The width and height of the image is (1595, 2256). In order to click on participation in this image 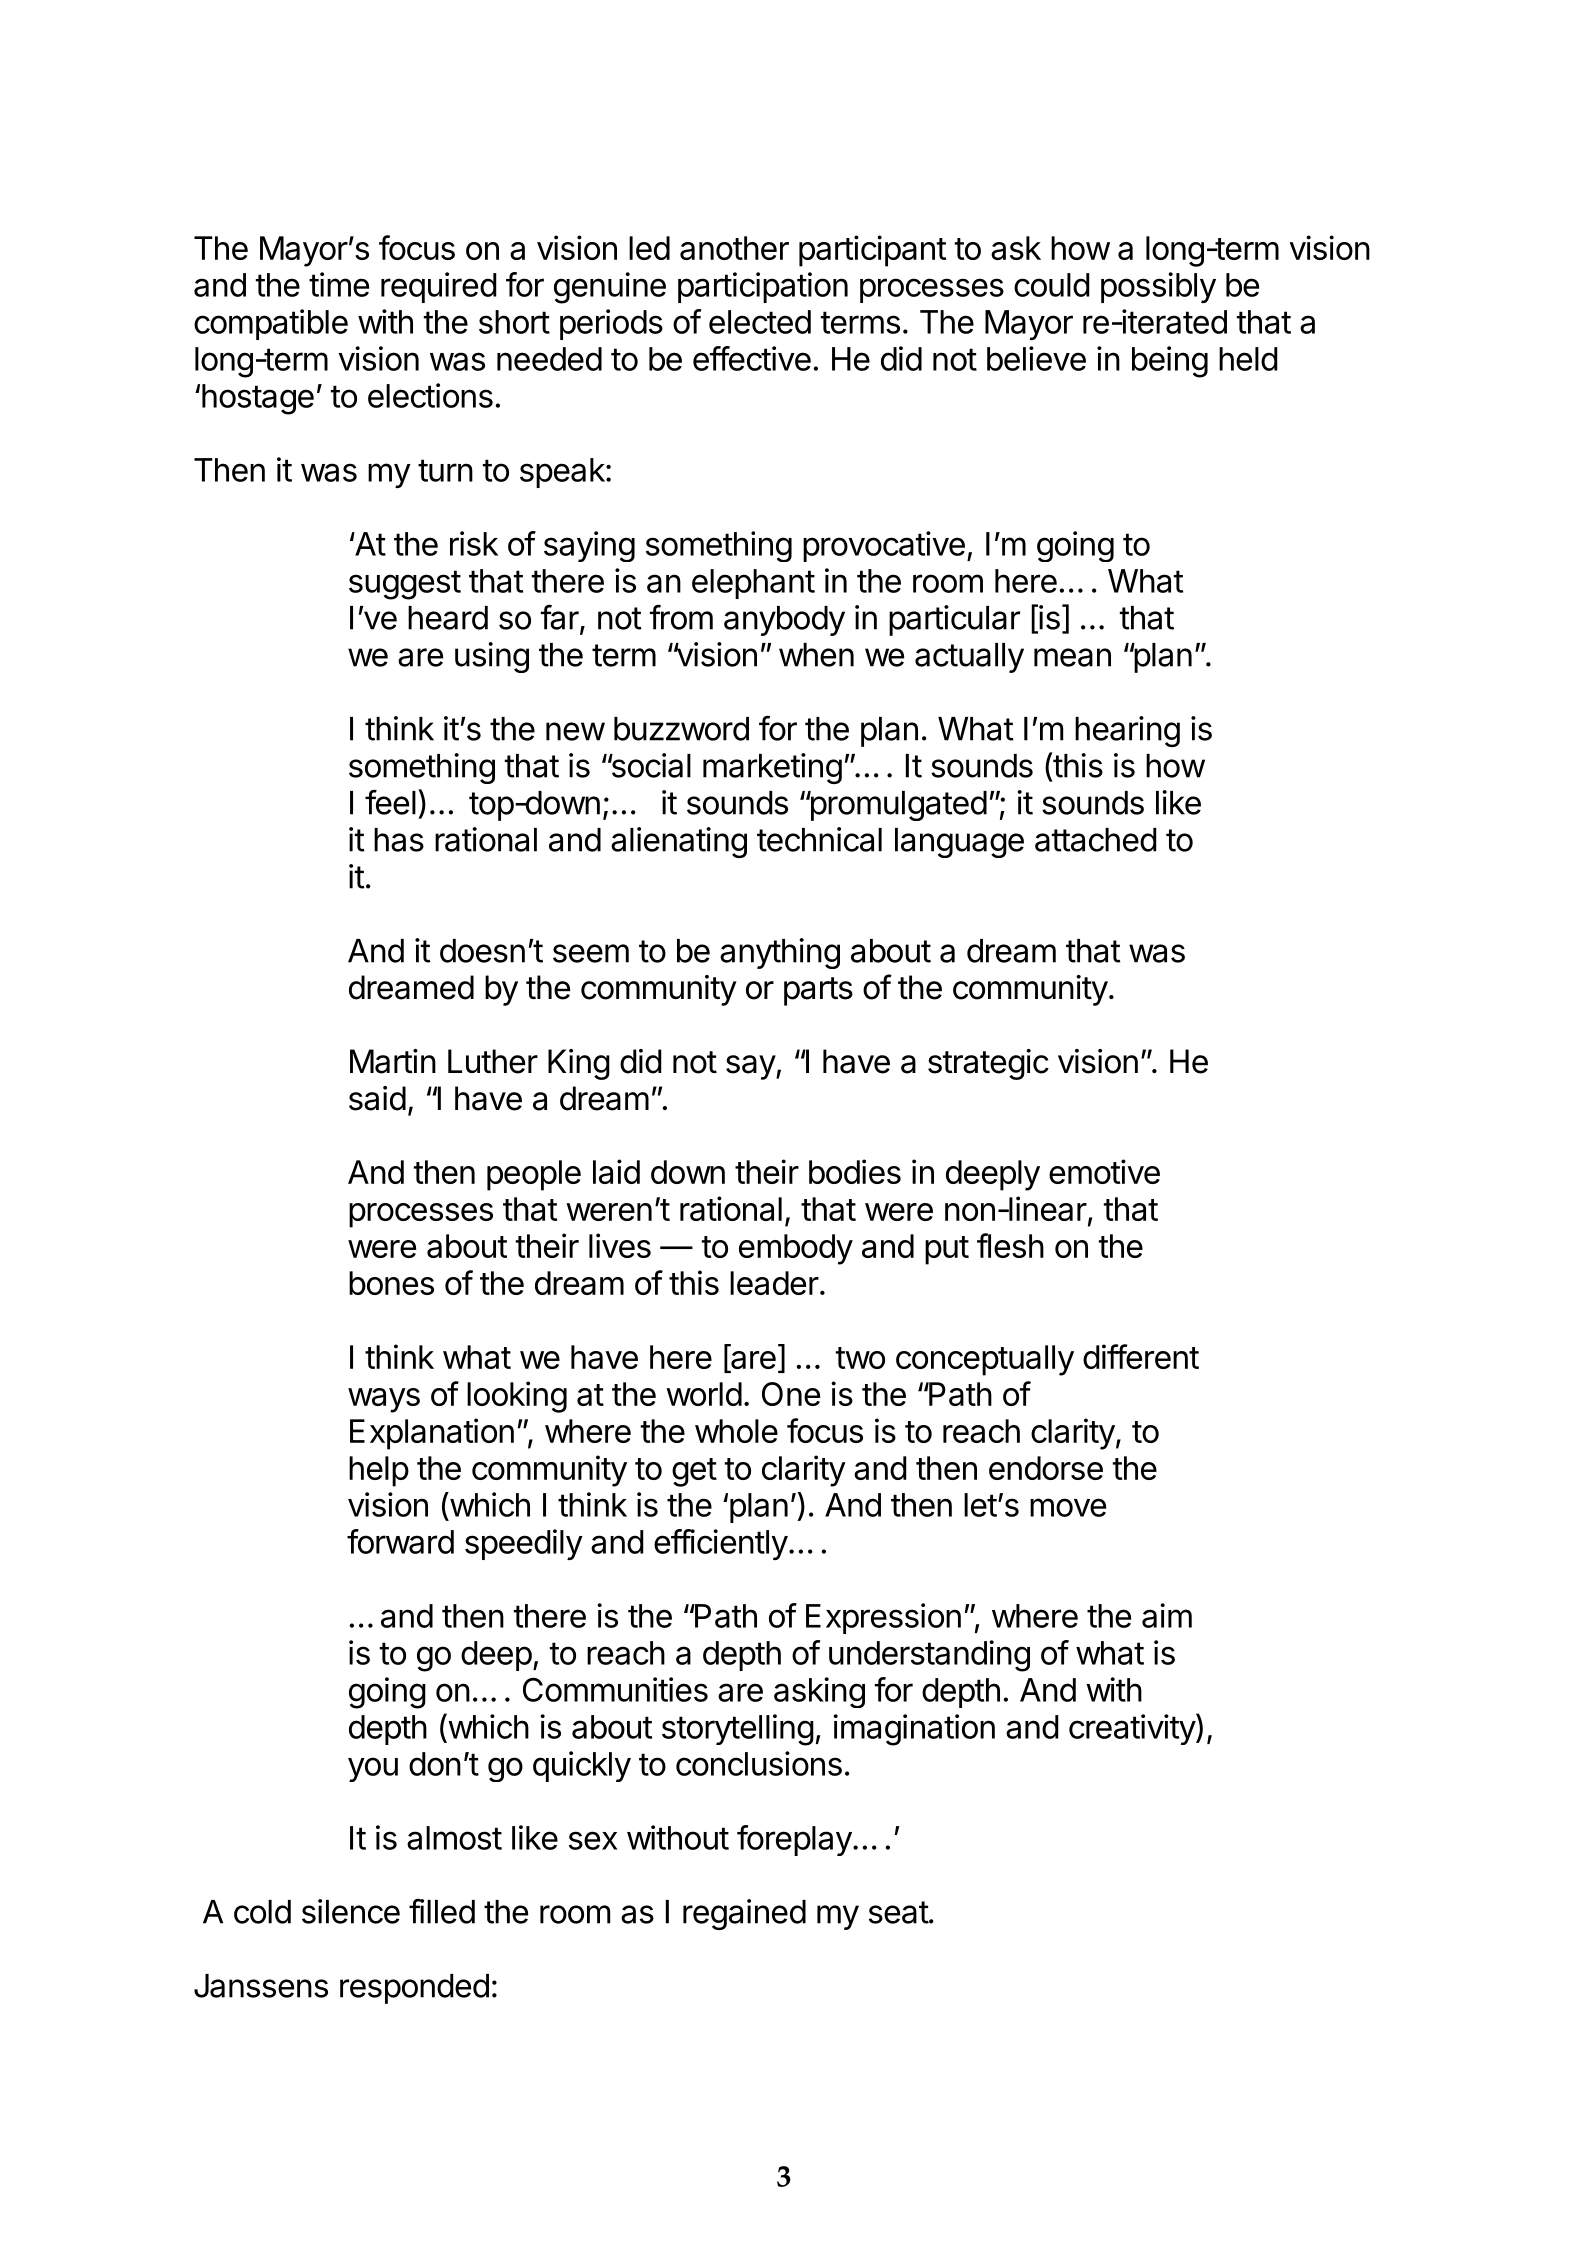, I will do `click(763, 287)`.
